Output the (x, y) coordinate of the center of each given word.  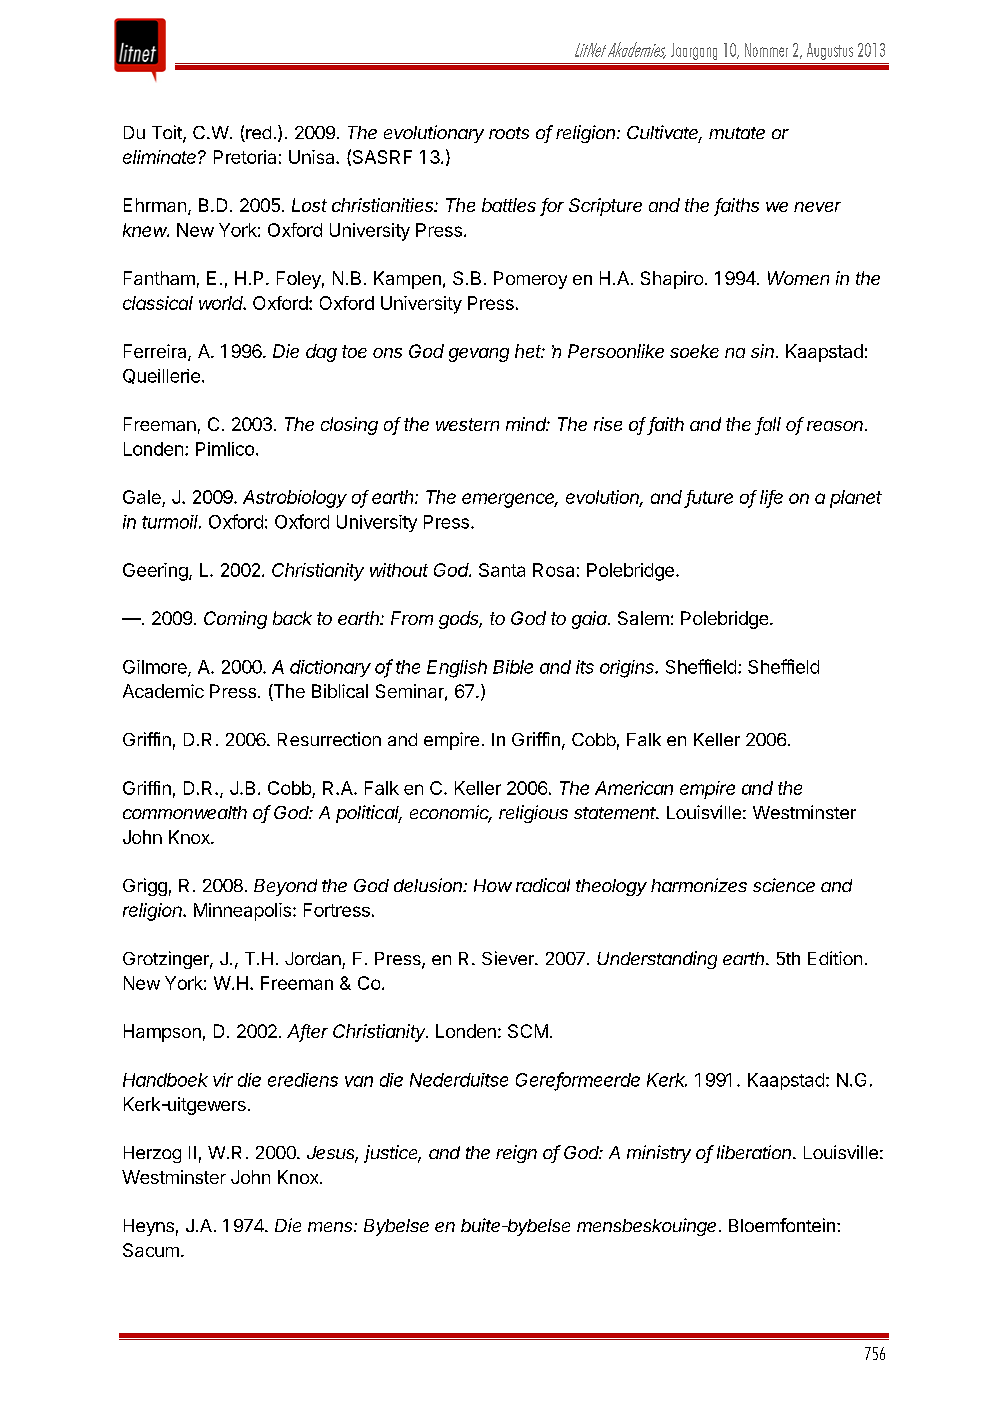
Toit (168, 133)
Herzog (152, 1154)
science (784, 885)
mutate (737, 133)
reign (516, 1154)
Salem (643, 618)
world (222, 303)
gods (460, 620)
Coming (235, 620)
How (493, 885)
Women (798, 278)
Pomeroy (530, 280)
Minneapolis (242, 912)
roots (509, 133)
